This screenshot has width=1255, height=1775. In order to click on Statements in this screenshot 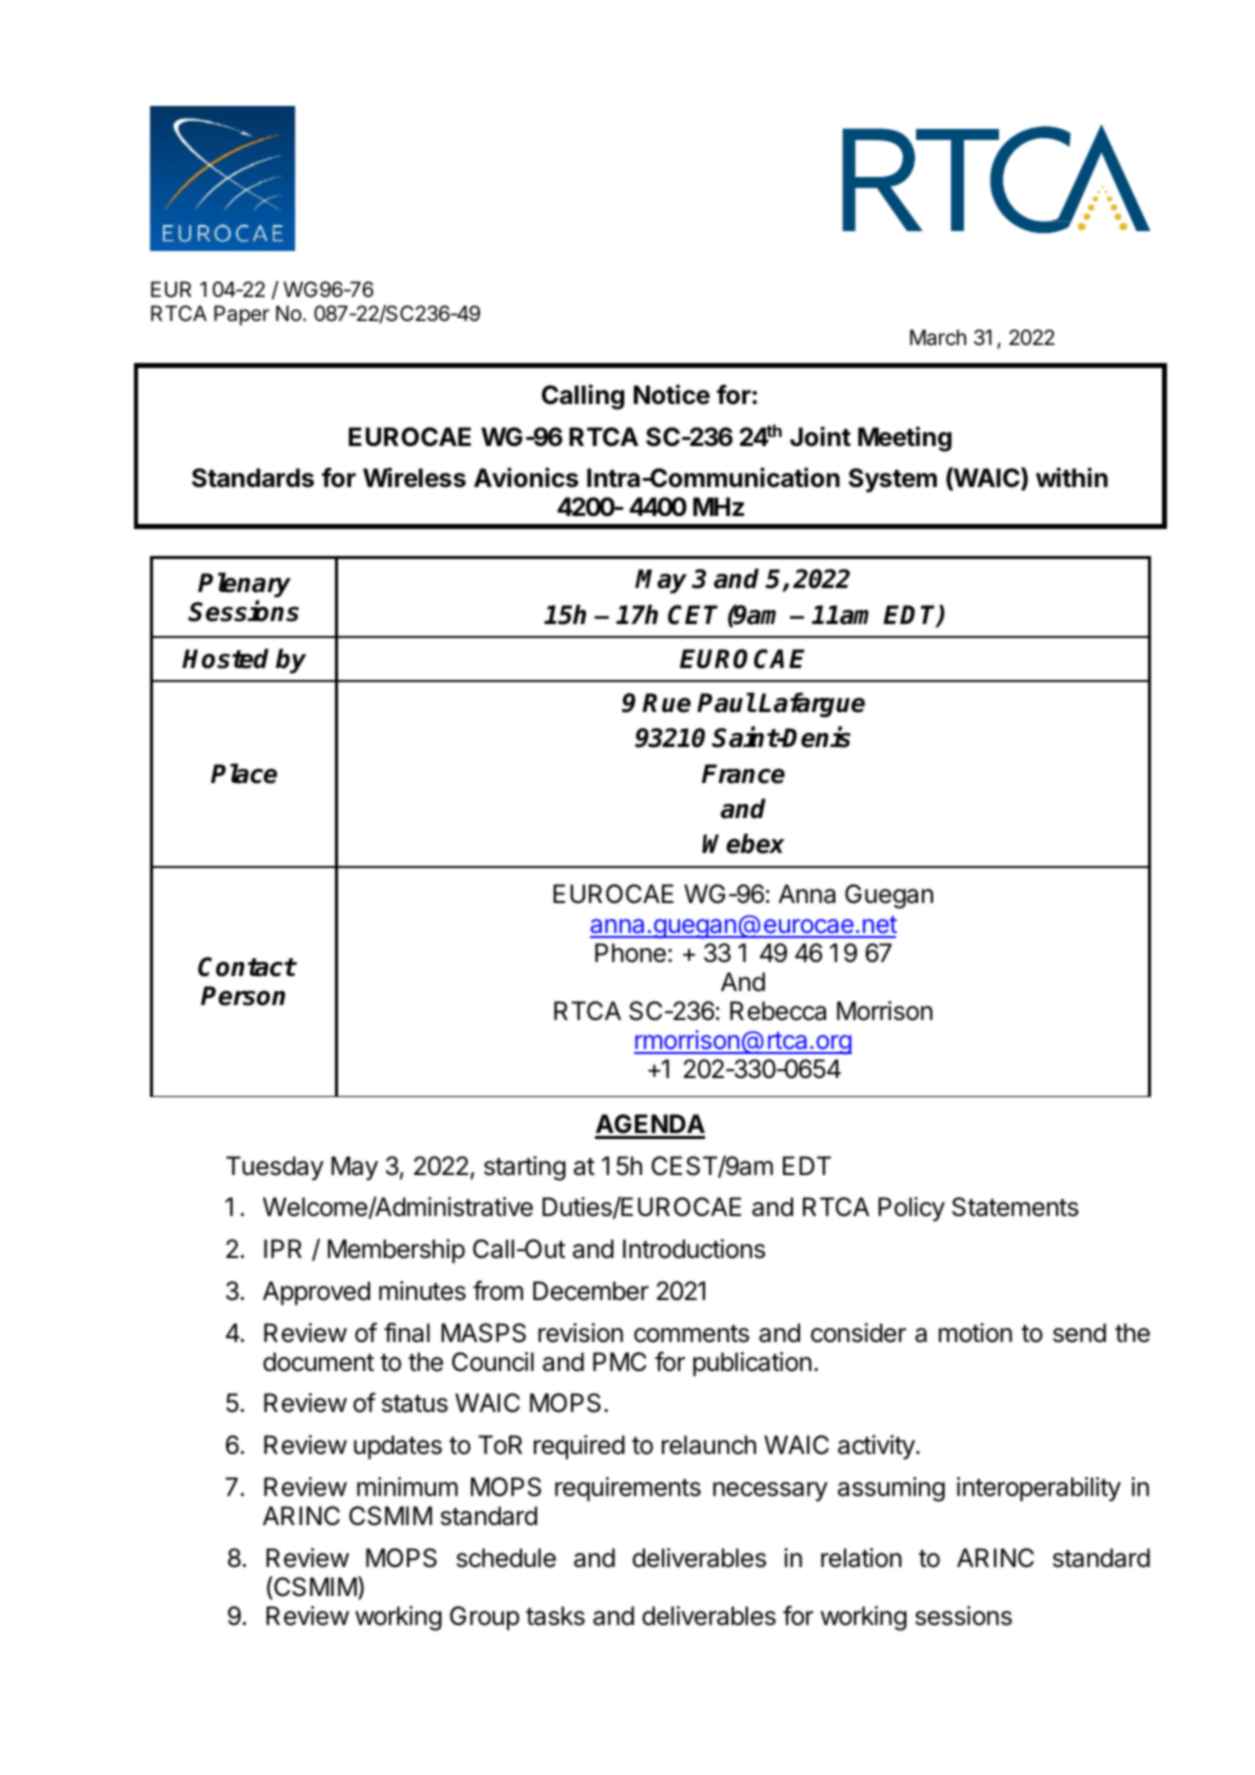, I will do `click(1015, 1207)`.
